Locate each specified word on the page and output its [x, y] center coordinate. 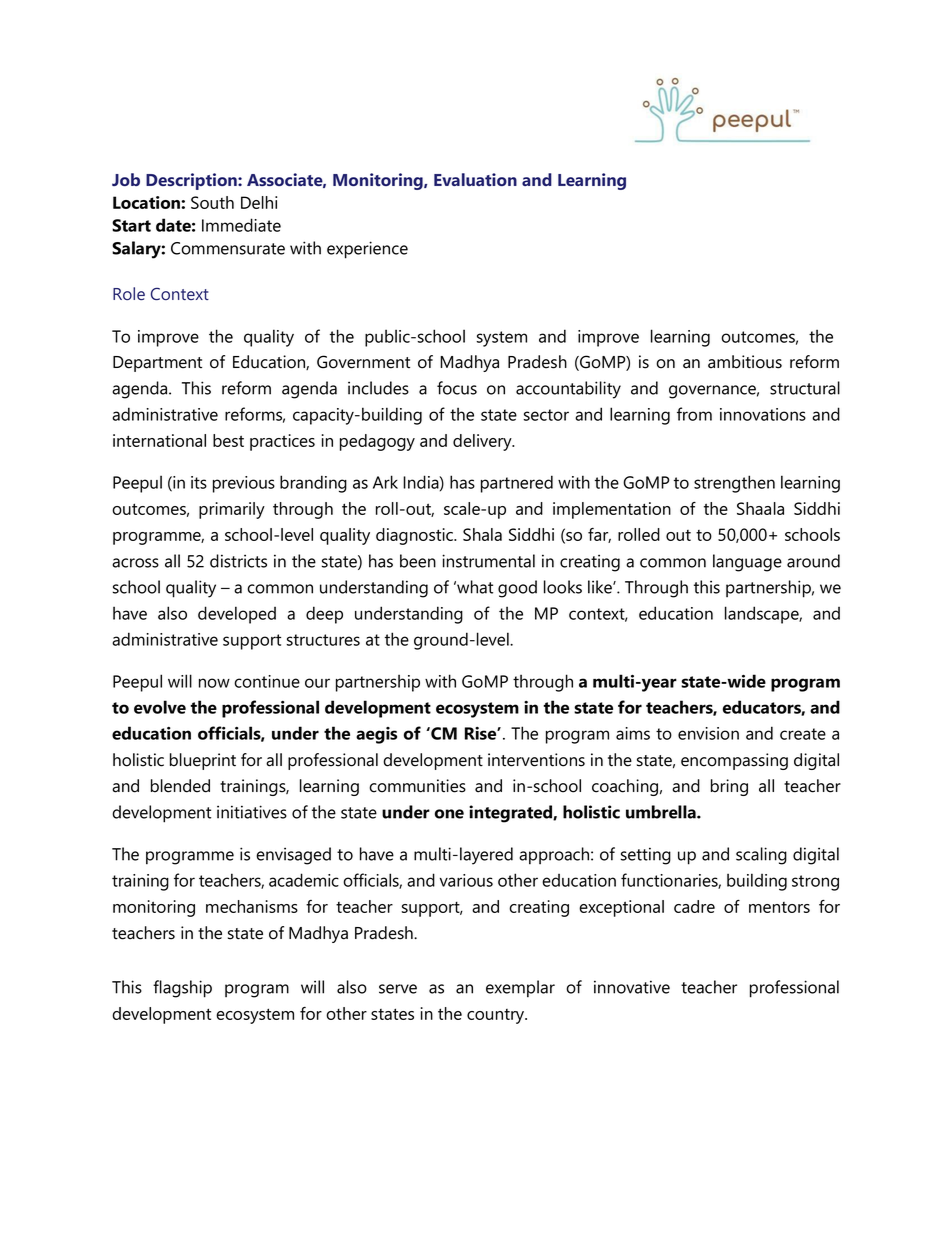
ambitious [745, 362]
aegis [376, 735]
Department [157, 364]
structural [805, 388]
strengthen [734, 484]
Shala [482, 534]
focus [457, 388]
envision [708, 733]
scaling [761, 856]
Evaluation [475, 179]
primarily [232, 510]
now [214, 683]
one [449, 814]
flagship [182, 989]
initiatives [252, 812]
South [212, 202]
